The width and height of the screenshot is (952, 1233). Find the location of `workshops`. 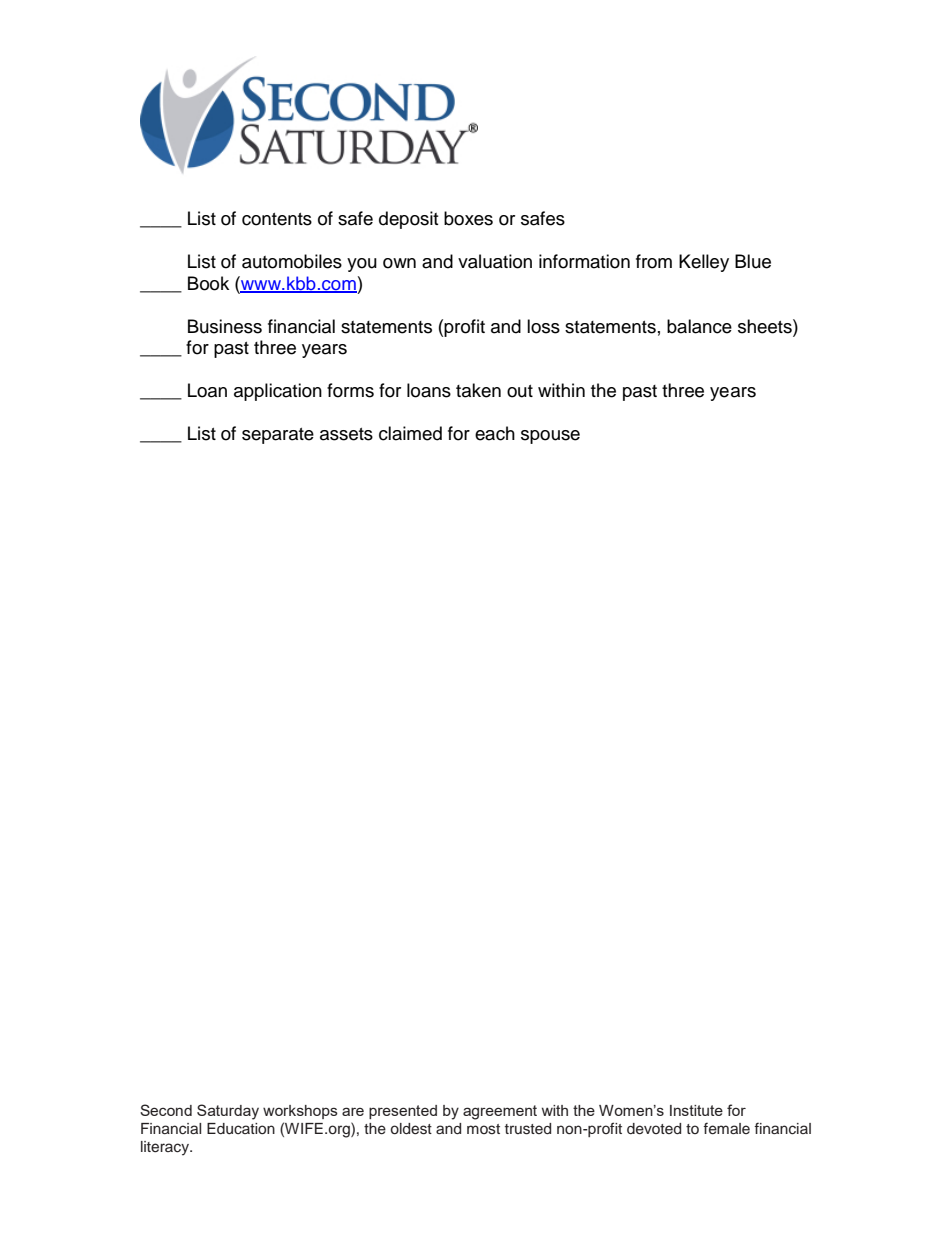

workshops is located at coordinates (300, 1112).
